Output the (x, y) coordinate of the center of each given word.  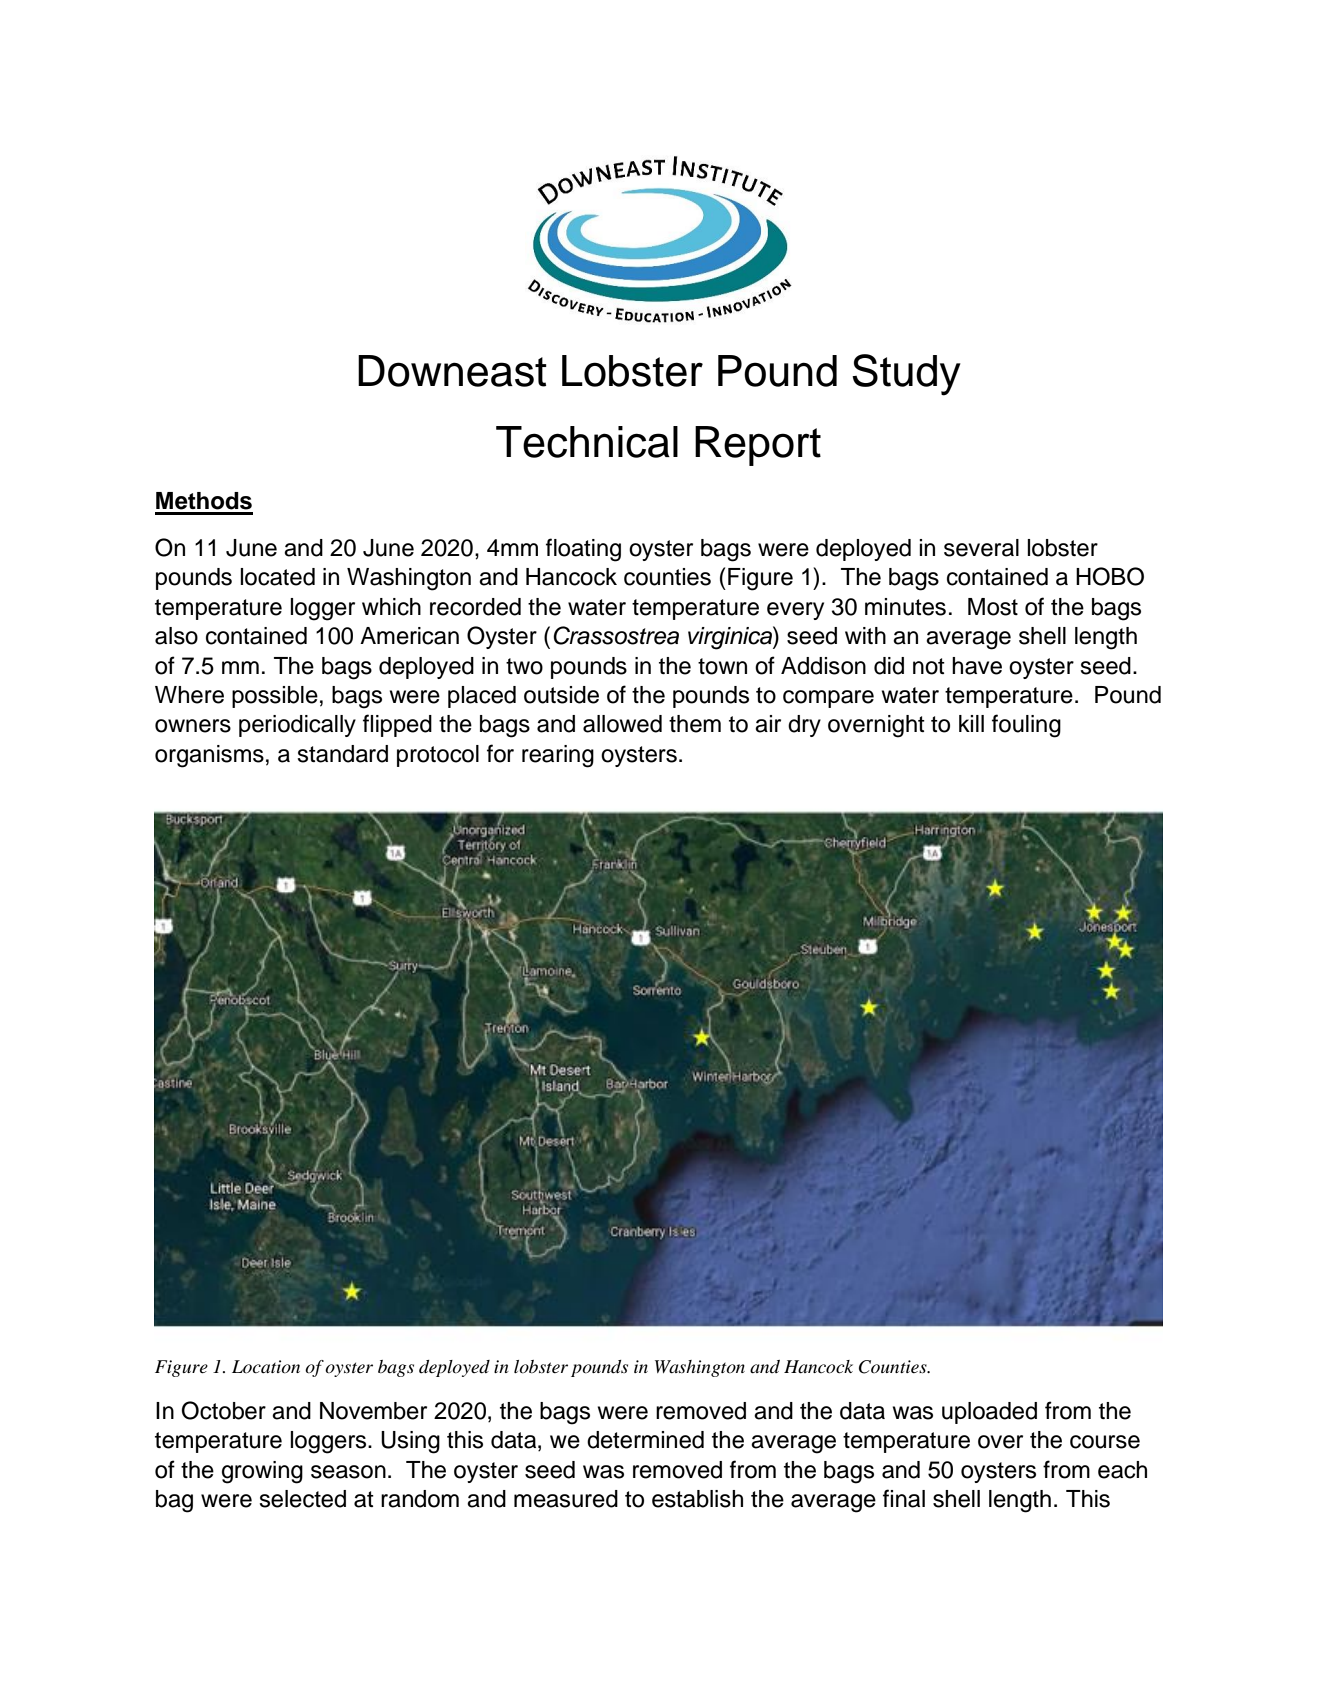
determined (645, 1440)
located (277, 577)
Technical (587, 442)
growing (262, 1472)
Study (906, 375)
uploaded (989, 1413)
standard (342, 754)
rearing (558, 756)
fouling (1026, 726)
